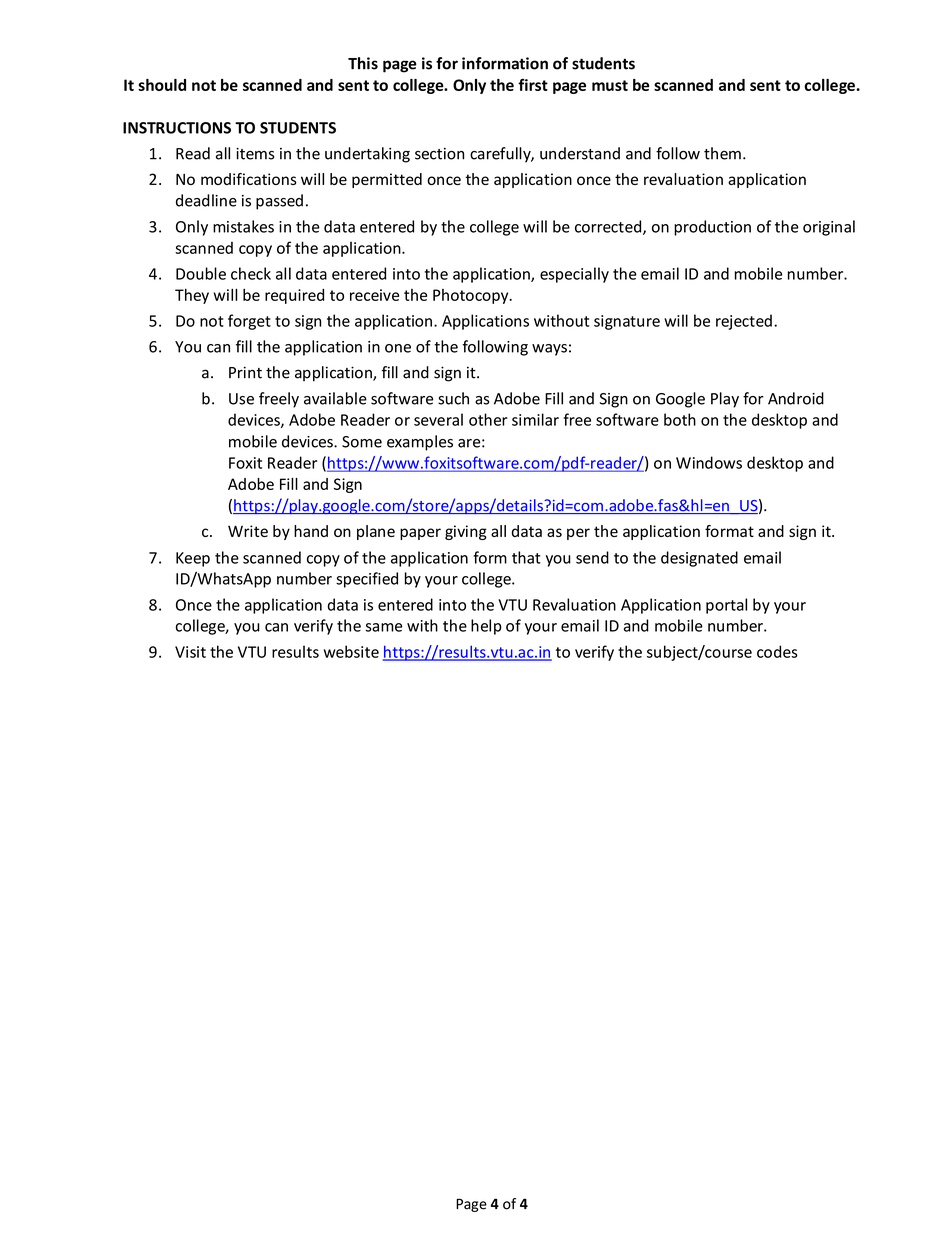 This screenshot has height=1233, width=952. What do you see at coordinates (190, 652) in the screenshot?
I see `Visit` at bounding box center [190, 652].
